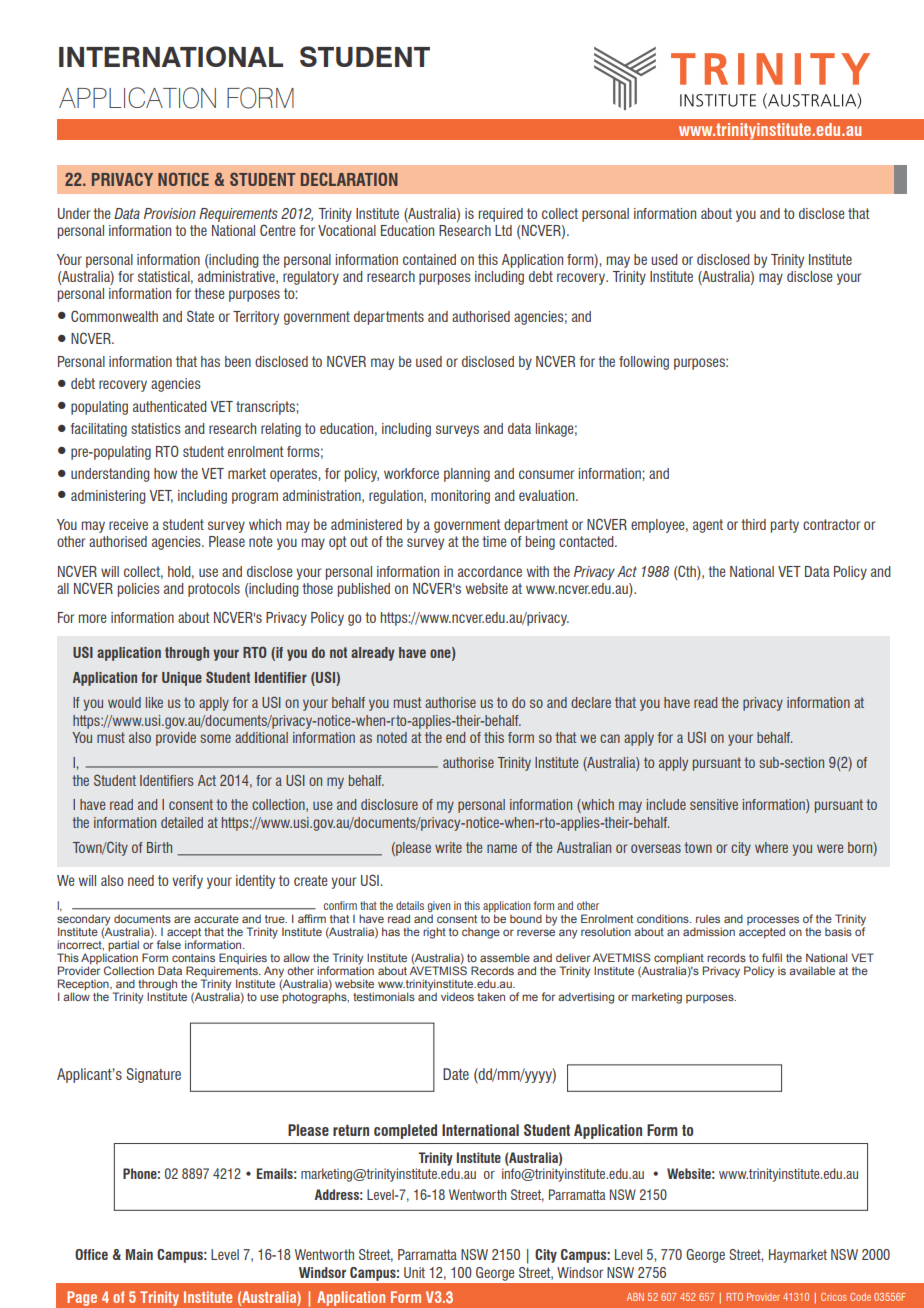 This screenshot has height=1308, width=924. I want to click on required, so click(501, 215).
